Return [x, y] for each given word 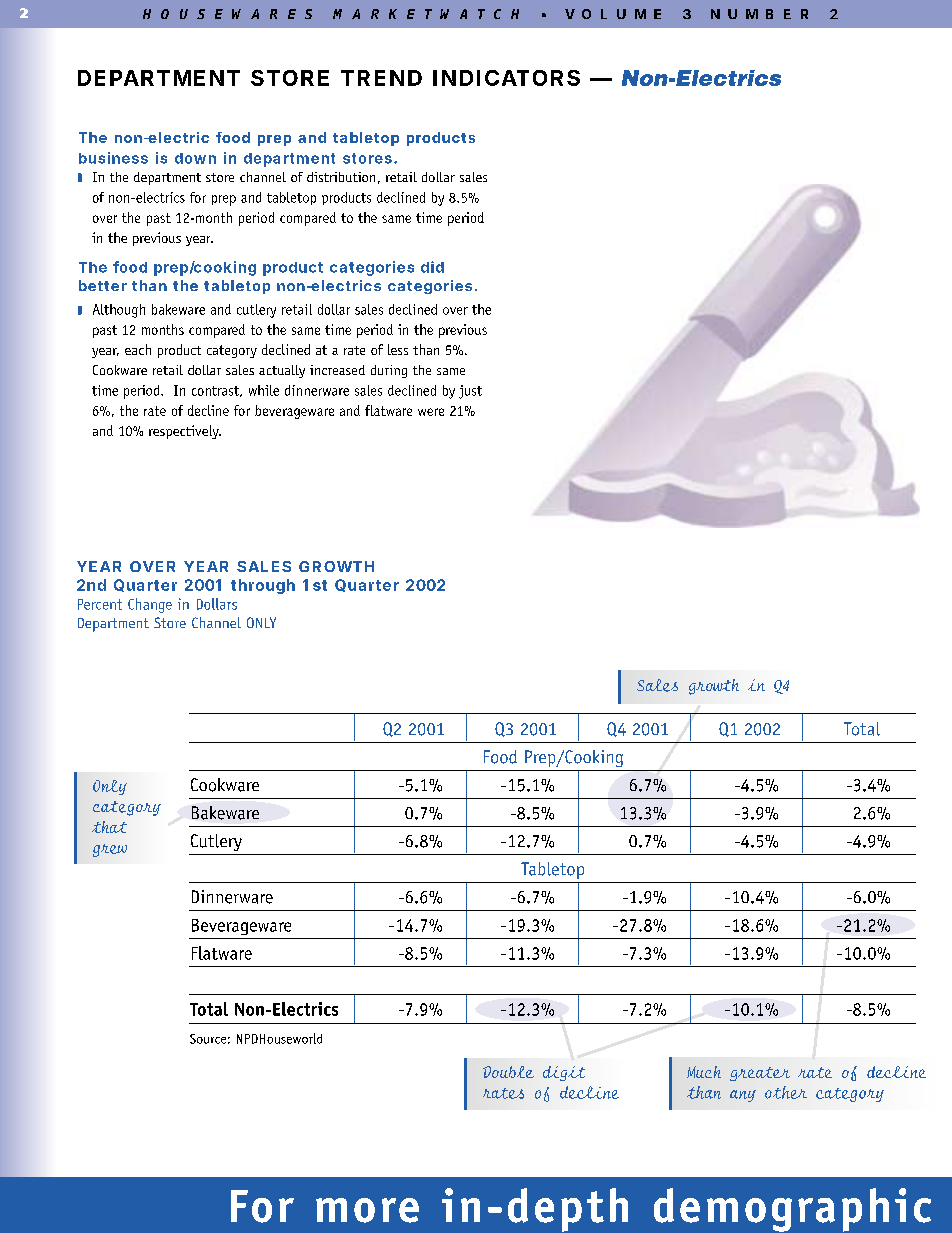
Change [150, 605]
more [367, 1210]
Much [704, 1072]
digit [564, 1073]
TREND [381, 78]
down [195, 158]
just [470, 392]
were [431, 412]
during [389, 371]
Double [508, 1072]
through [263, 586]
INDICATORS [506, 78]
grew [110, 850]
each [138, 349]
